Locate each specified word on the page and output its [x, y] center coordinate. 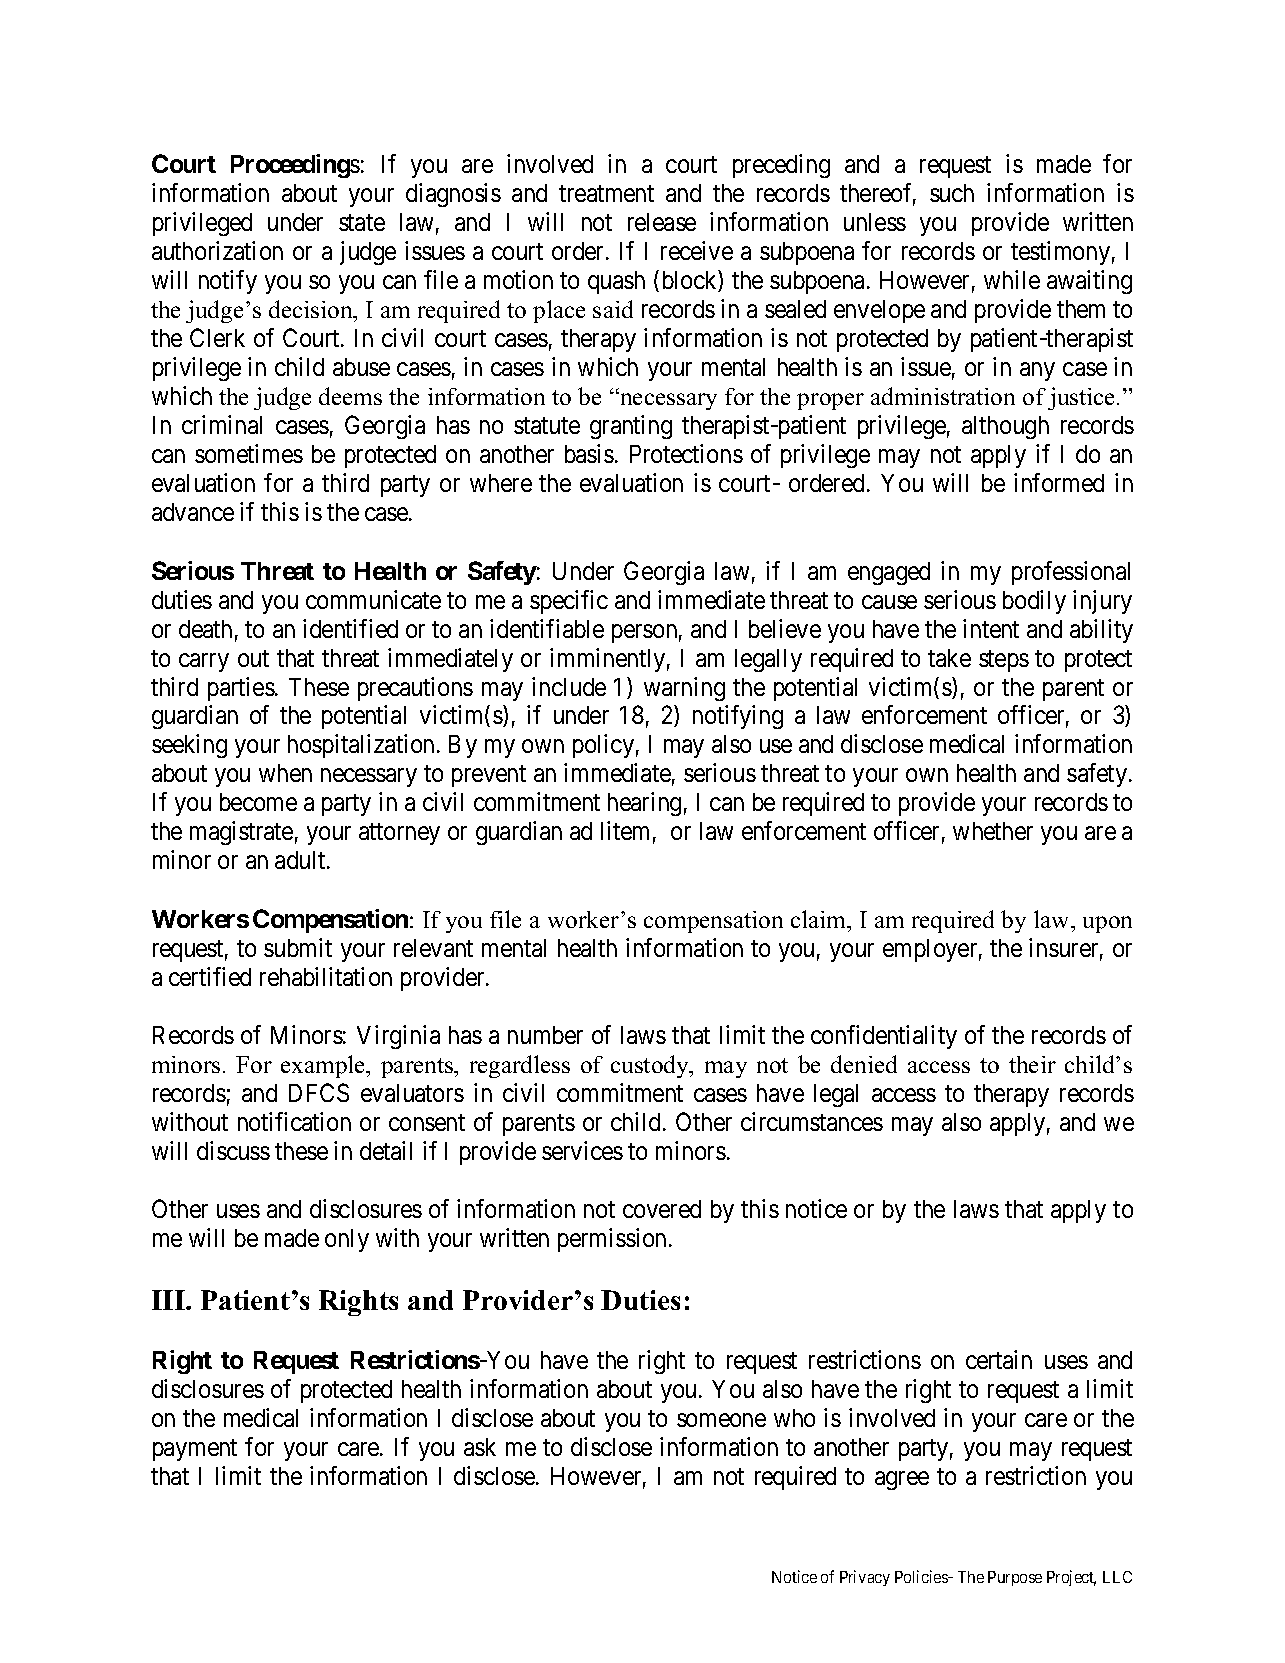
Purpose [1015, 1578]
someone [721, 1420]
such [952, 193]
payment [195, 1450]
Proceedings [295, 166]
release [662, 222]
